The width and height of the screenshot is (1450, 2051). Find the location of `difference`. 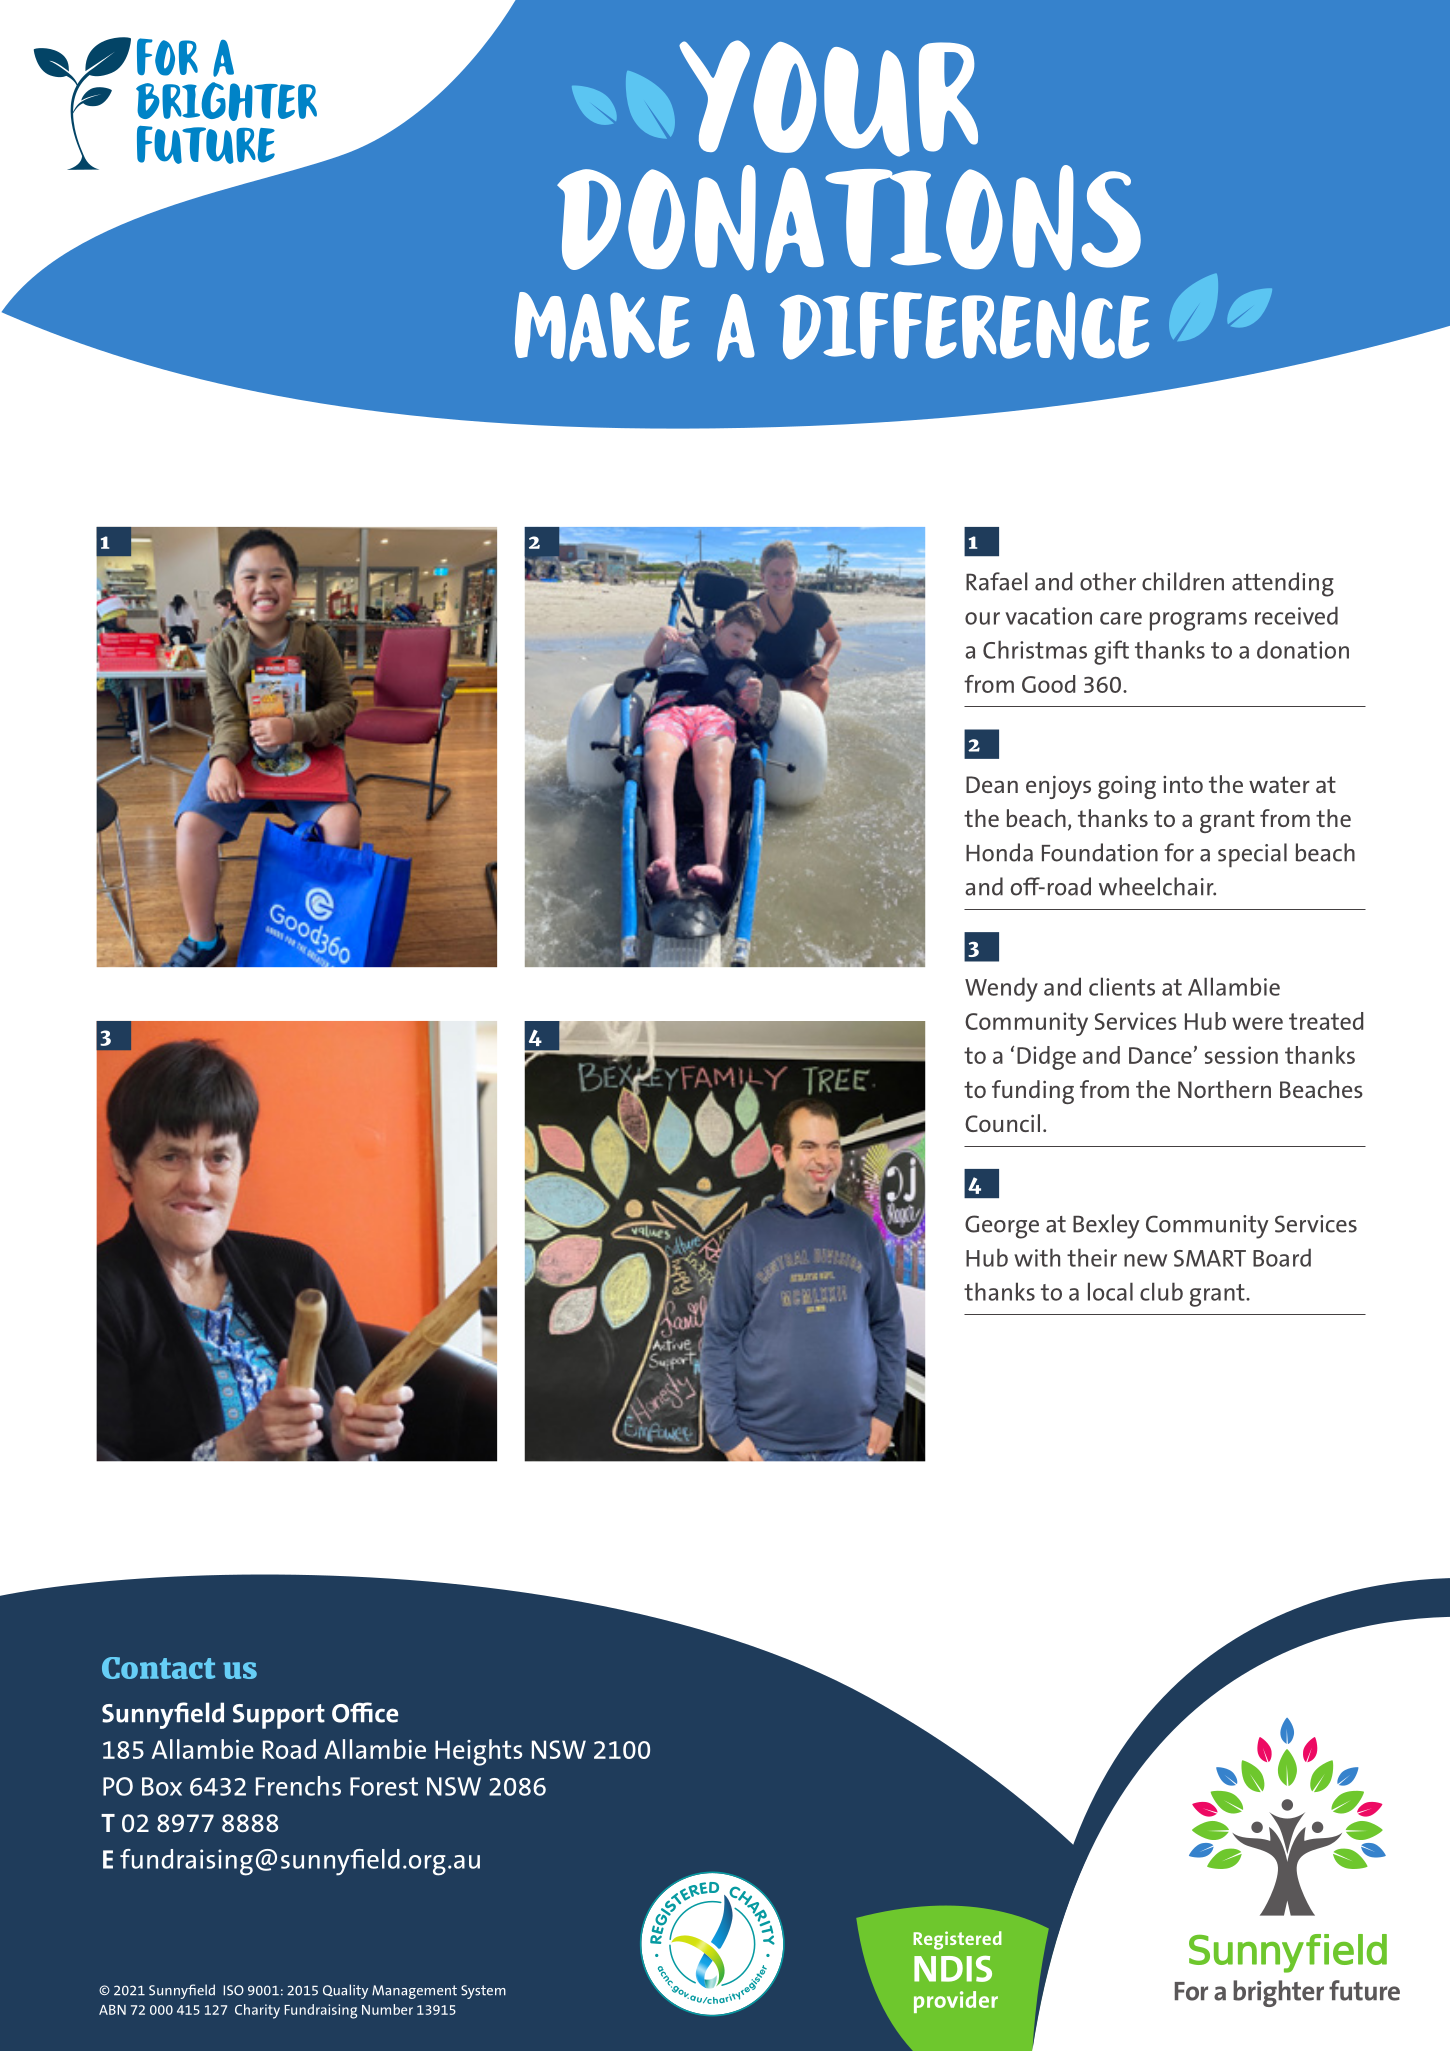

difference is located at coordinates (964, 326).
